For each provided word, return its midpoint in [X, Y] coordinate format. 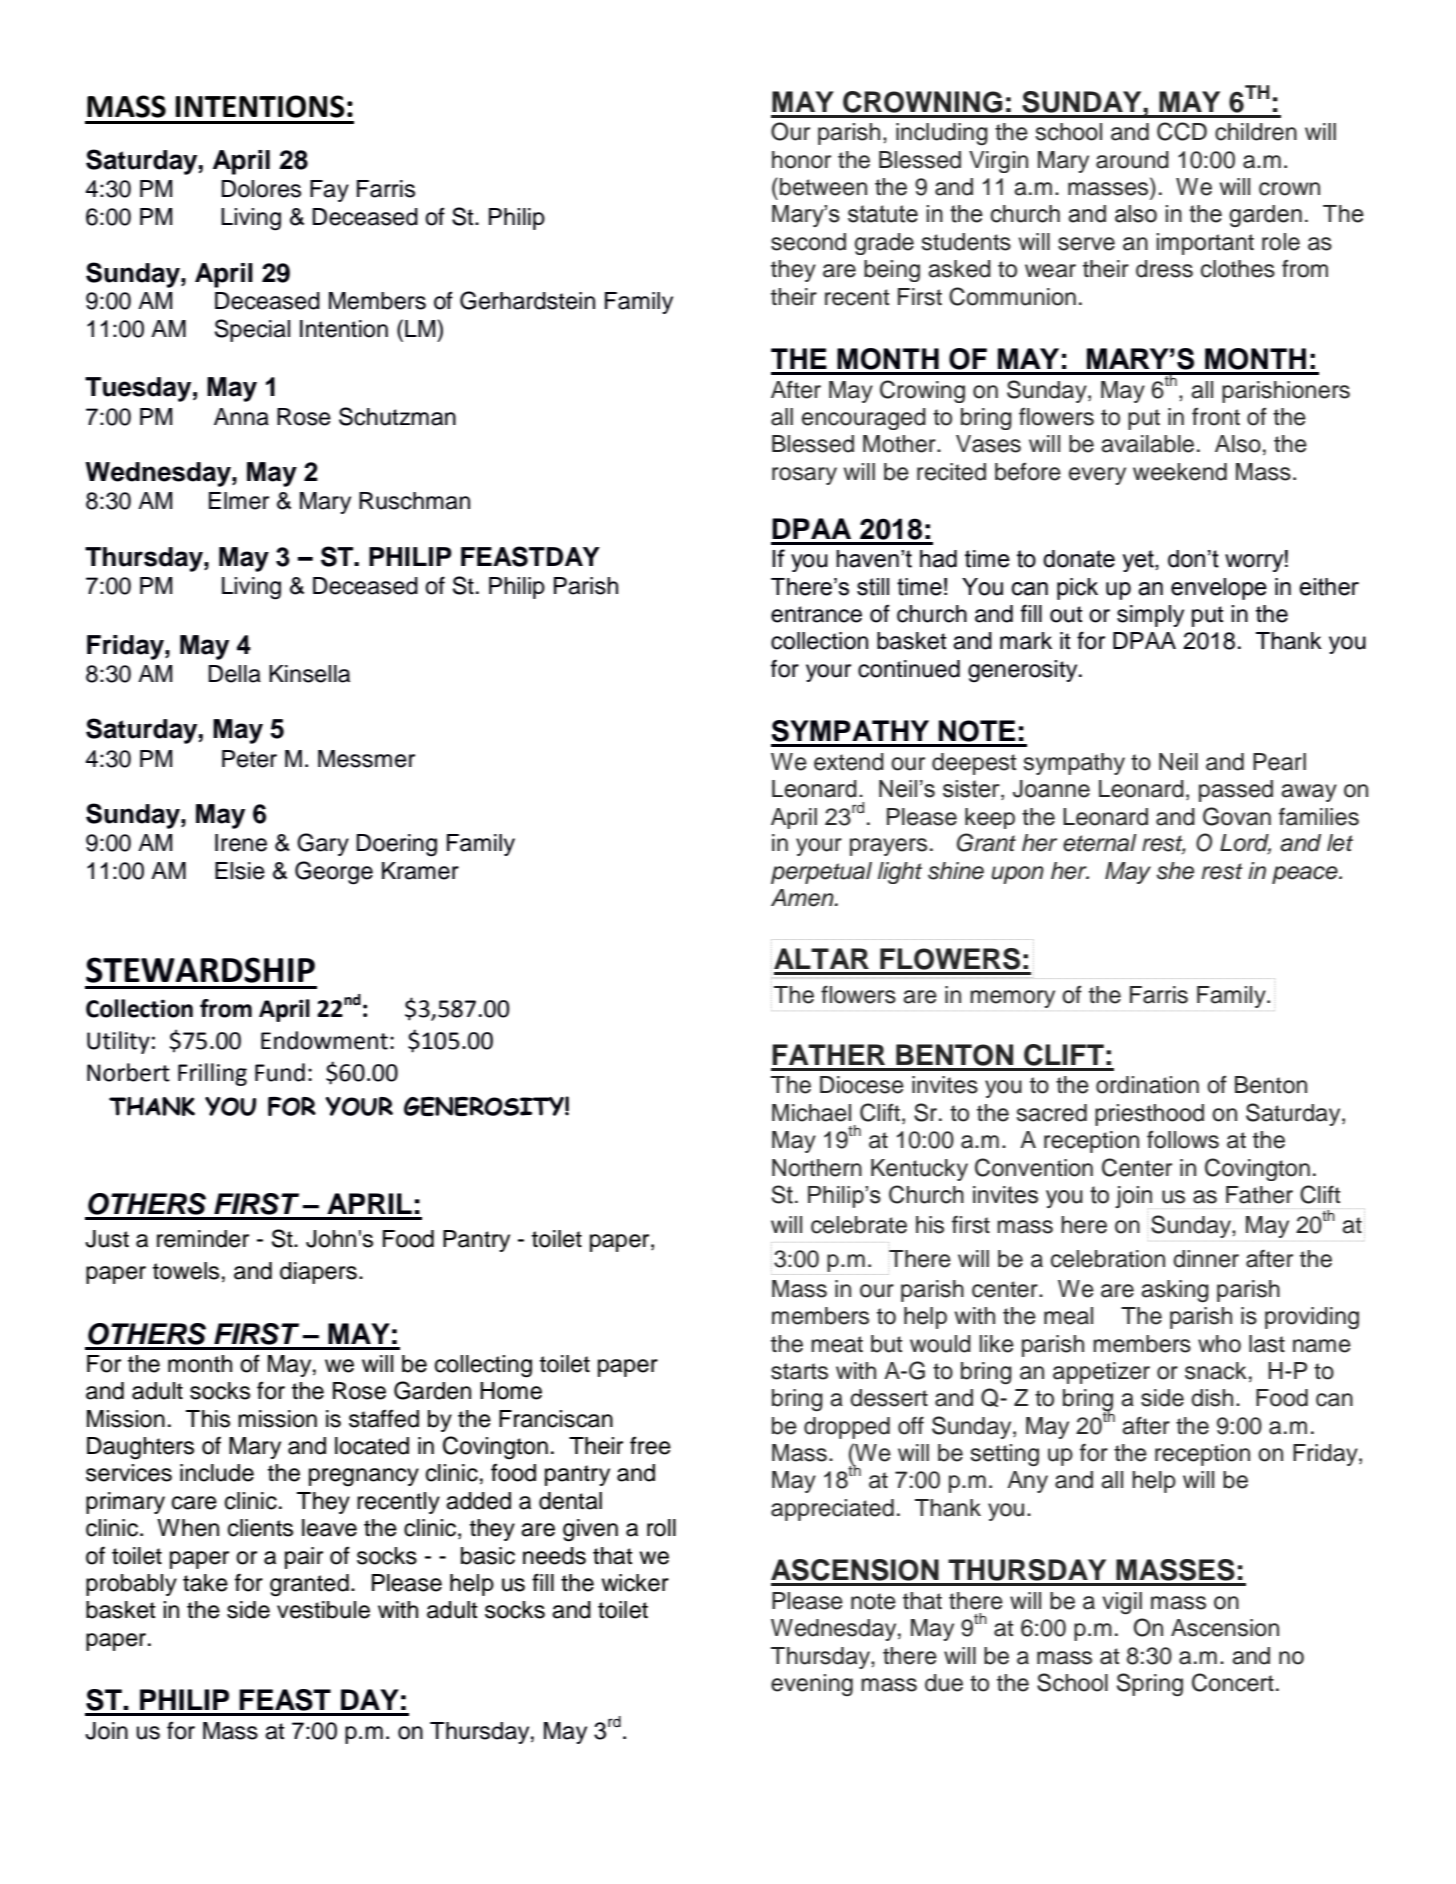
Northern [817, 1168]
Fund [280, 1072]
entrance [816, 614]
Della [234, 674]
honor [801, 160]
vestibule [323, 1610]
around [1132, 160]
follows [1183, 1140]
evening [812, 1685]
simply [1150, 616]
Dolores [261, 189]
